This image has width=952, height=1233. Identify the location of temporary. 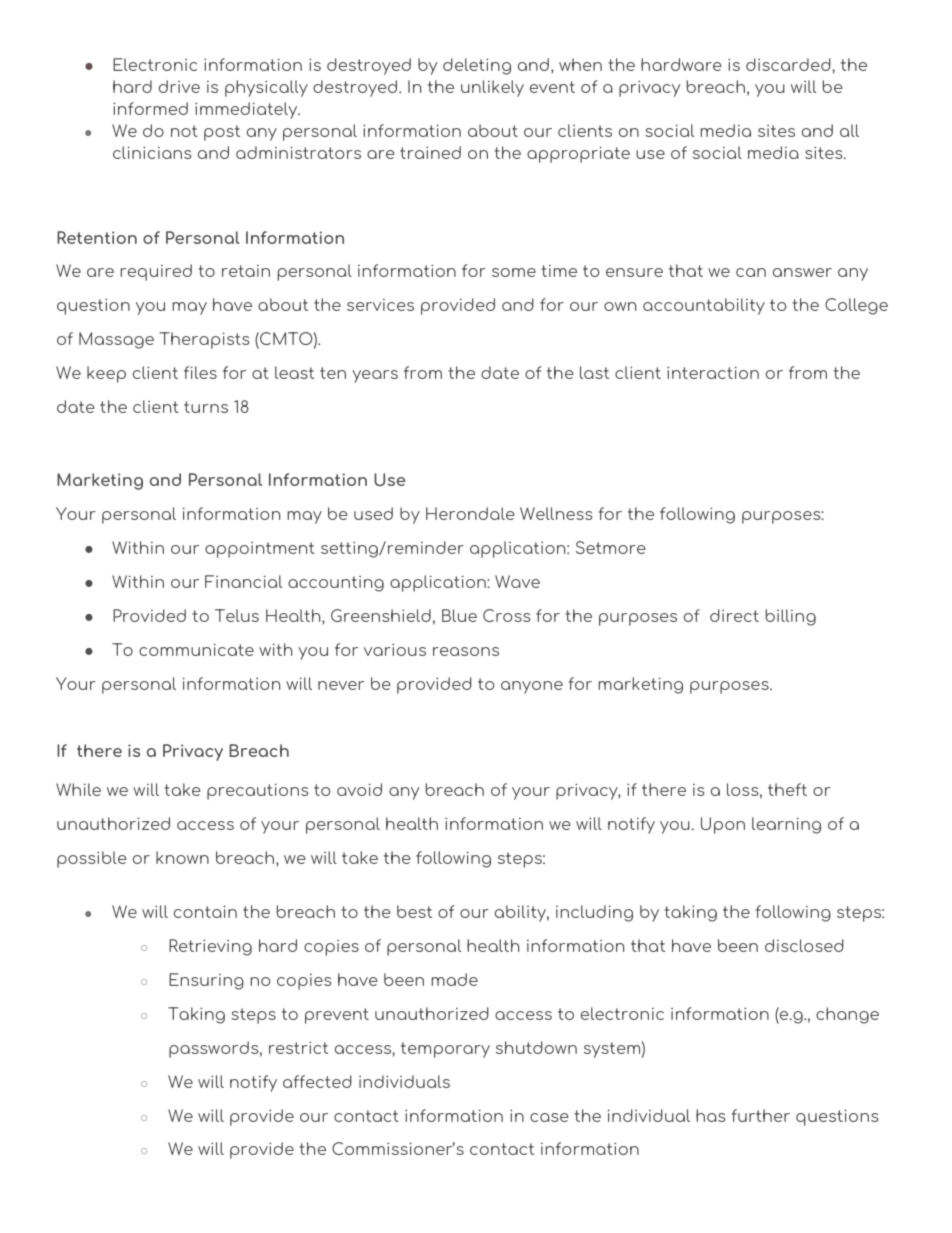
(445, 1050).
